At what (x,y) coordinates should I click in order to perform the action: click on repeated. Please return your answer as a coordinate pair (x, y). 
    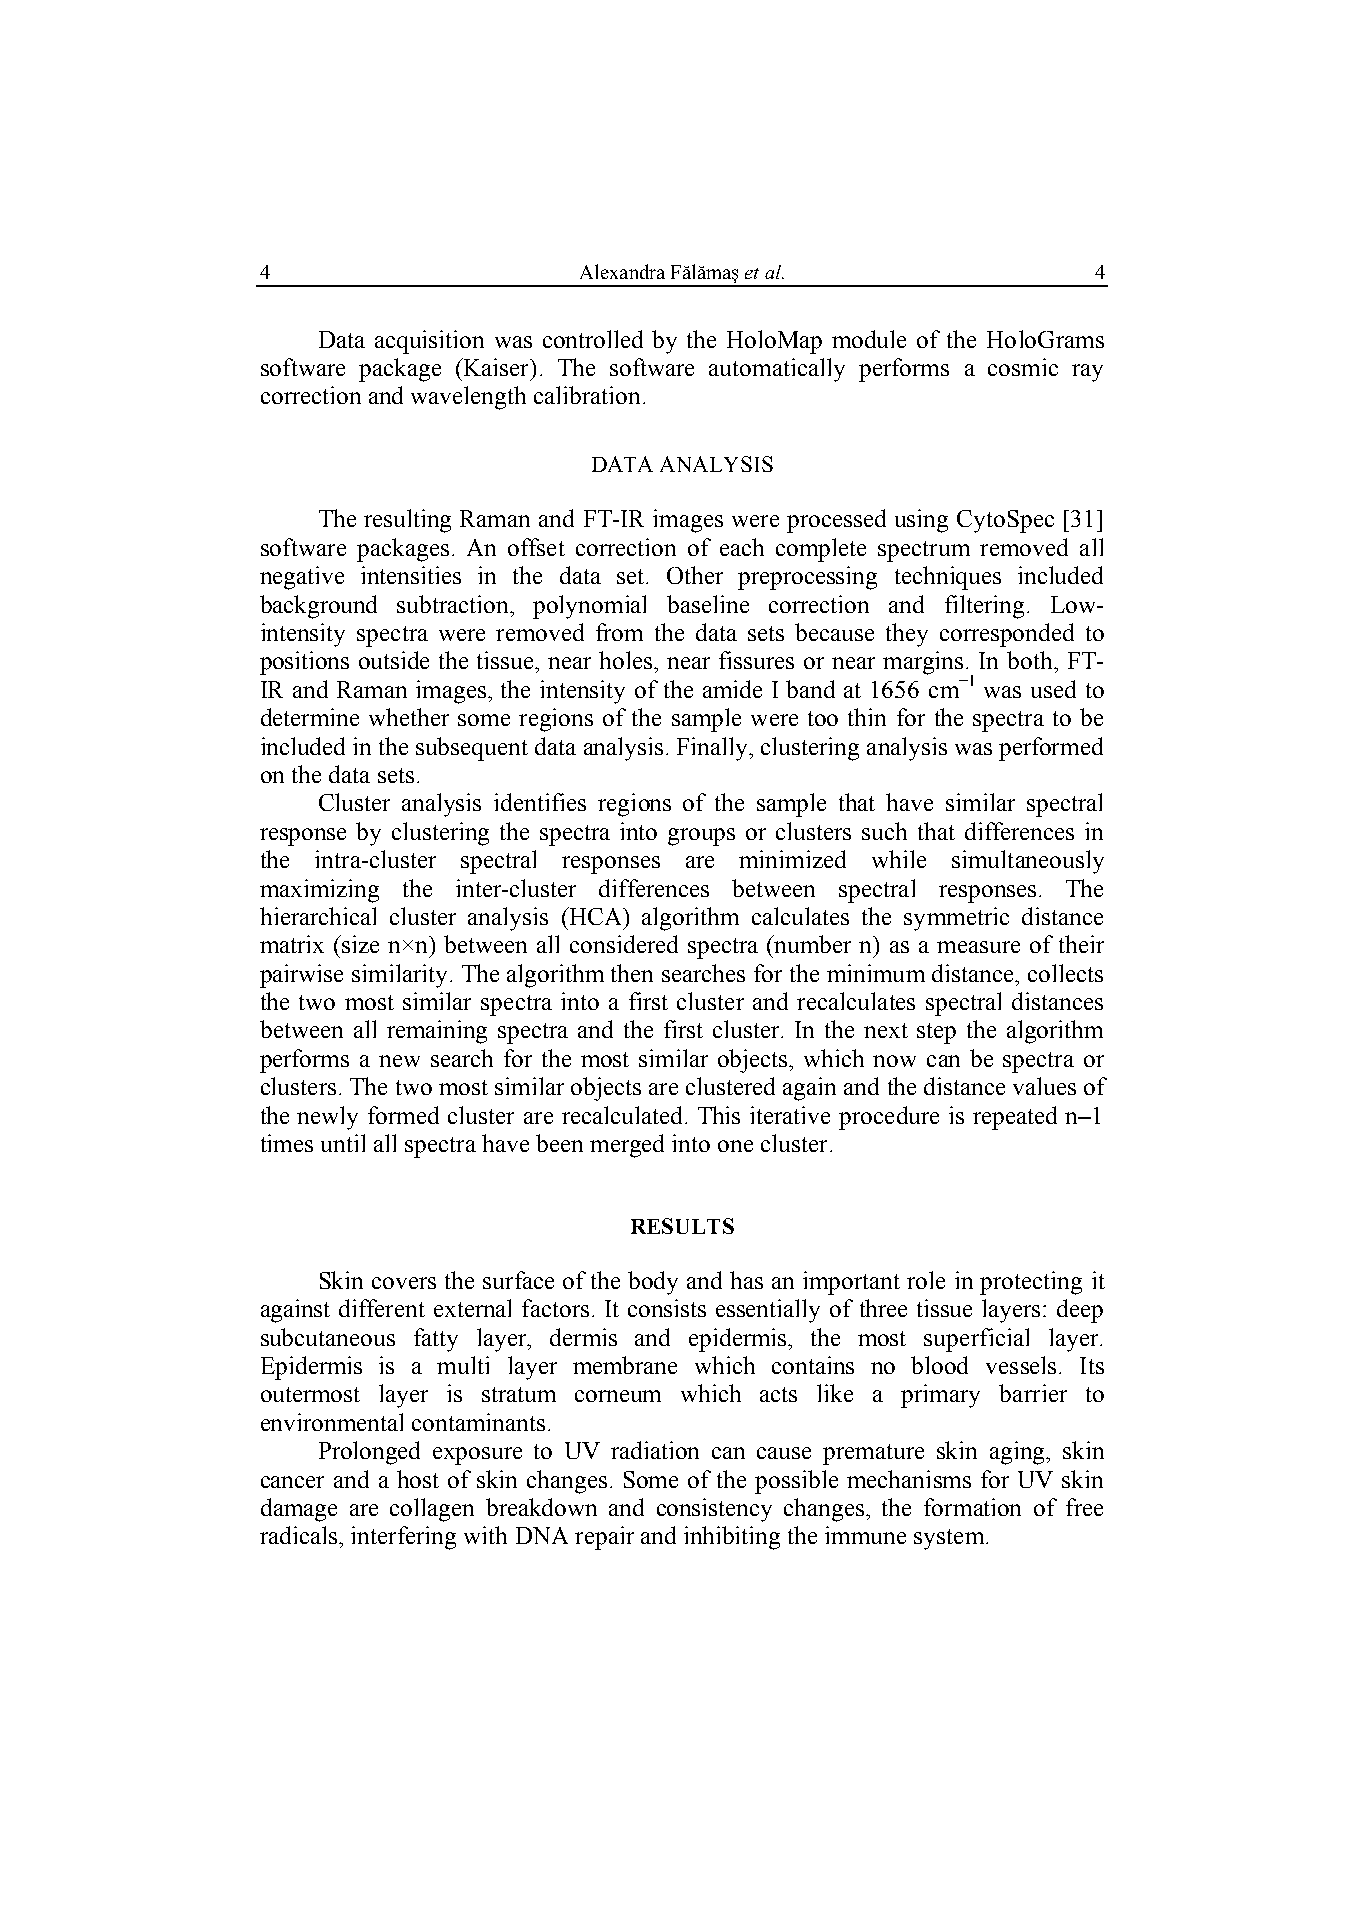
    Looking at the image, I should click on (1015, 1118).
